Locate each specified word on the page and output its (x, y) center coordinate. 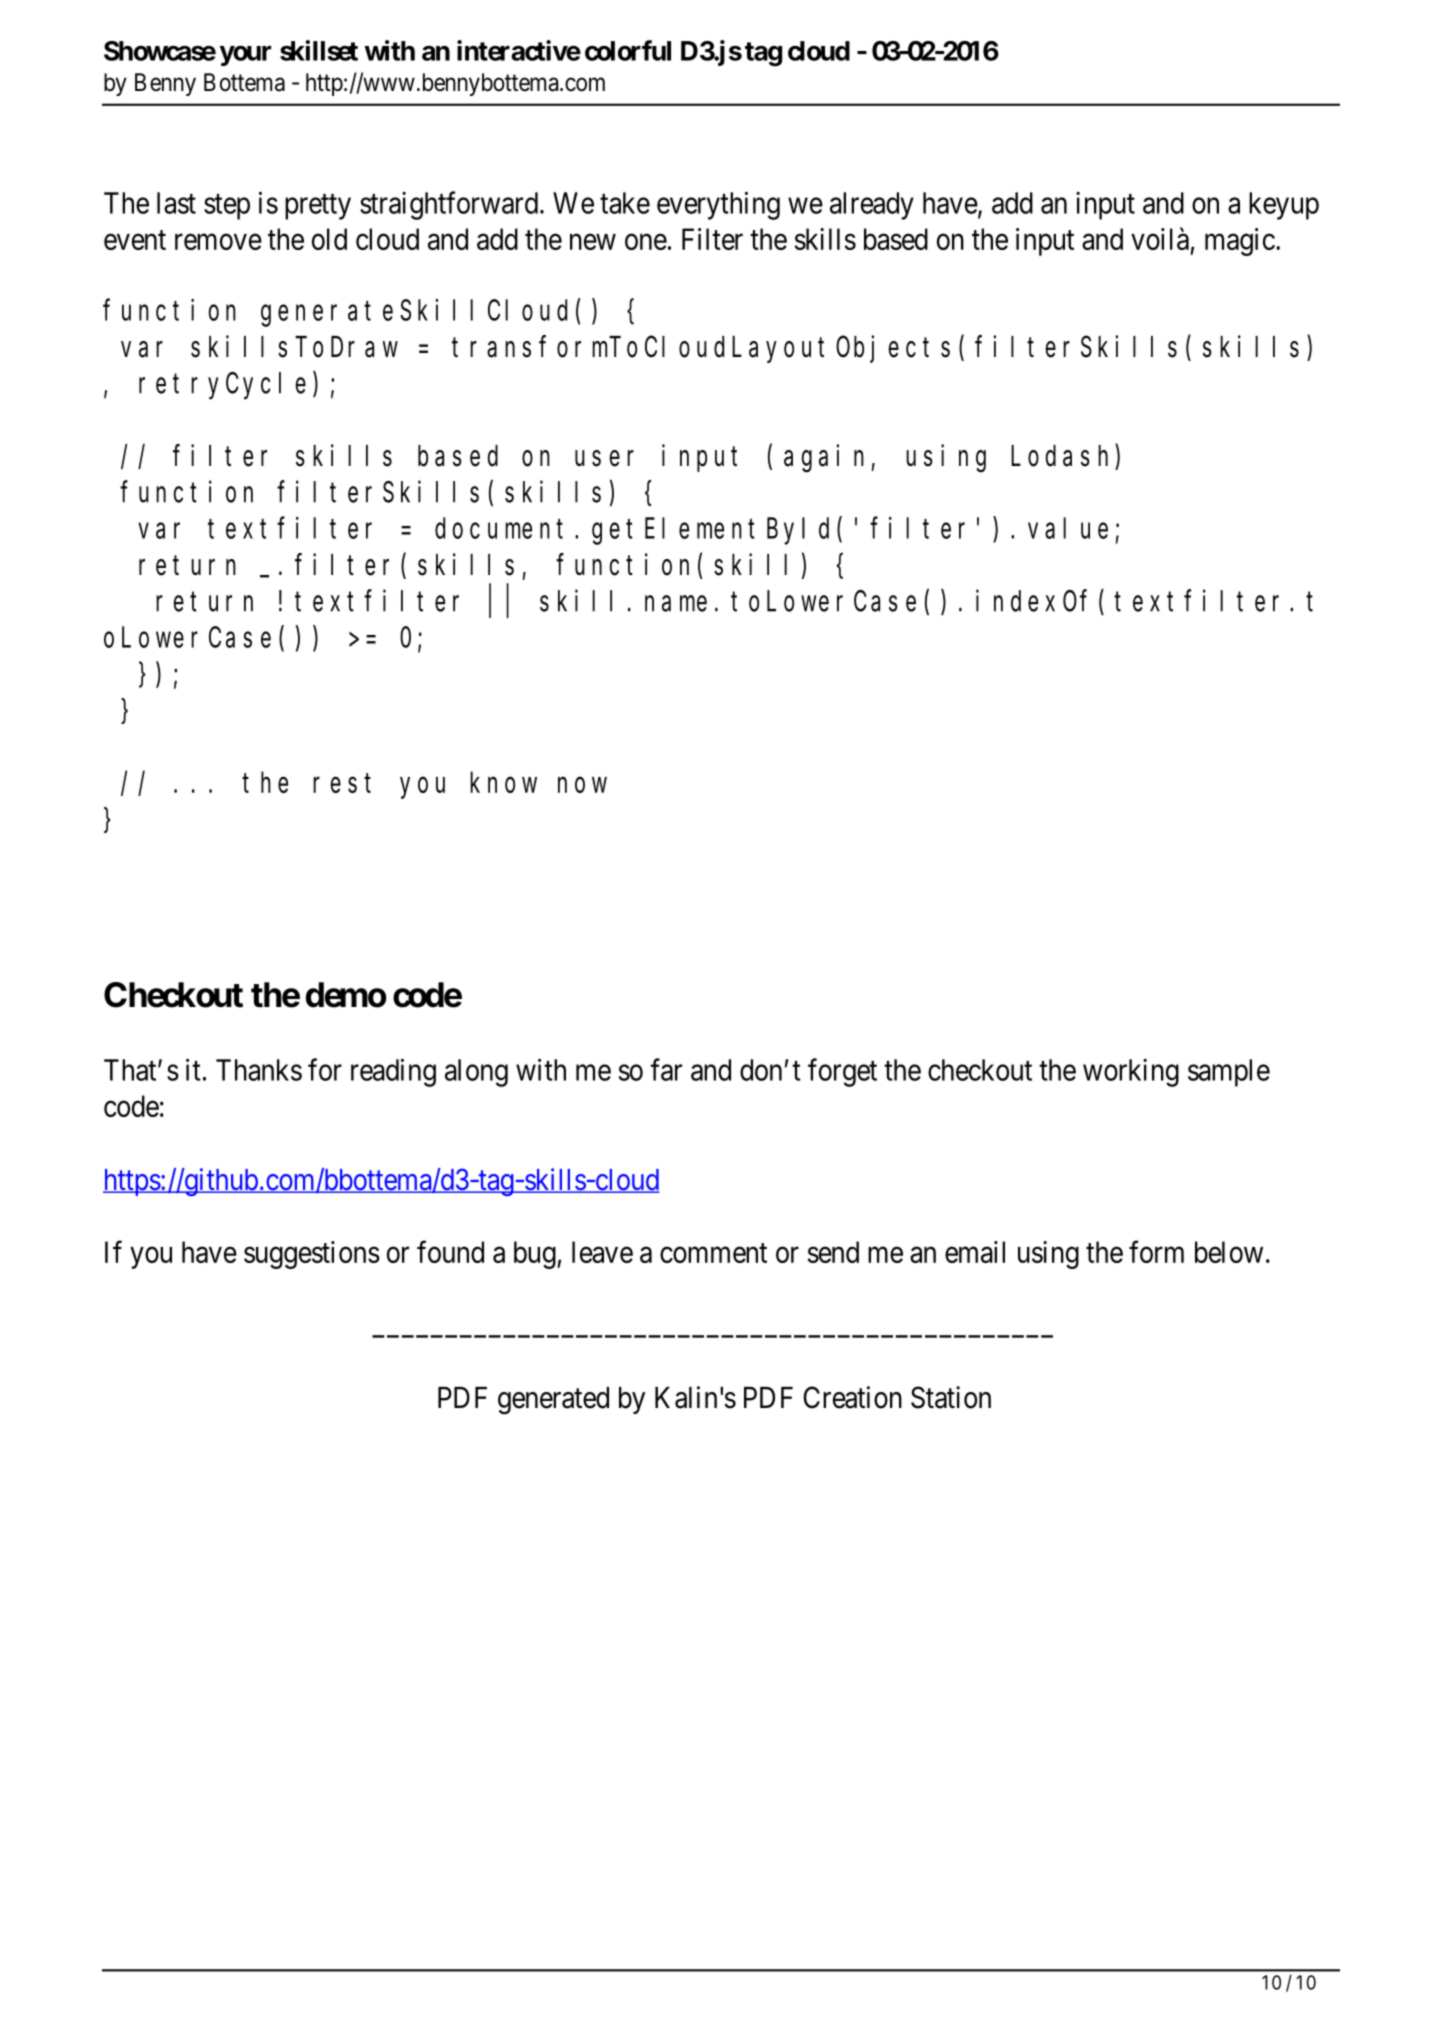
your (245, 55)
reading (393, 1072)
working (1131, 1073)
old (329, 239)
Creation (852, 1397)
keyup (1284, 206)
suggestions (312, 1255)
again (824, 458)
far (666, 1069)
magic (1240, 242)
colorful (628, 50)
